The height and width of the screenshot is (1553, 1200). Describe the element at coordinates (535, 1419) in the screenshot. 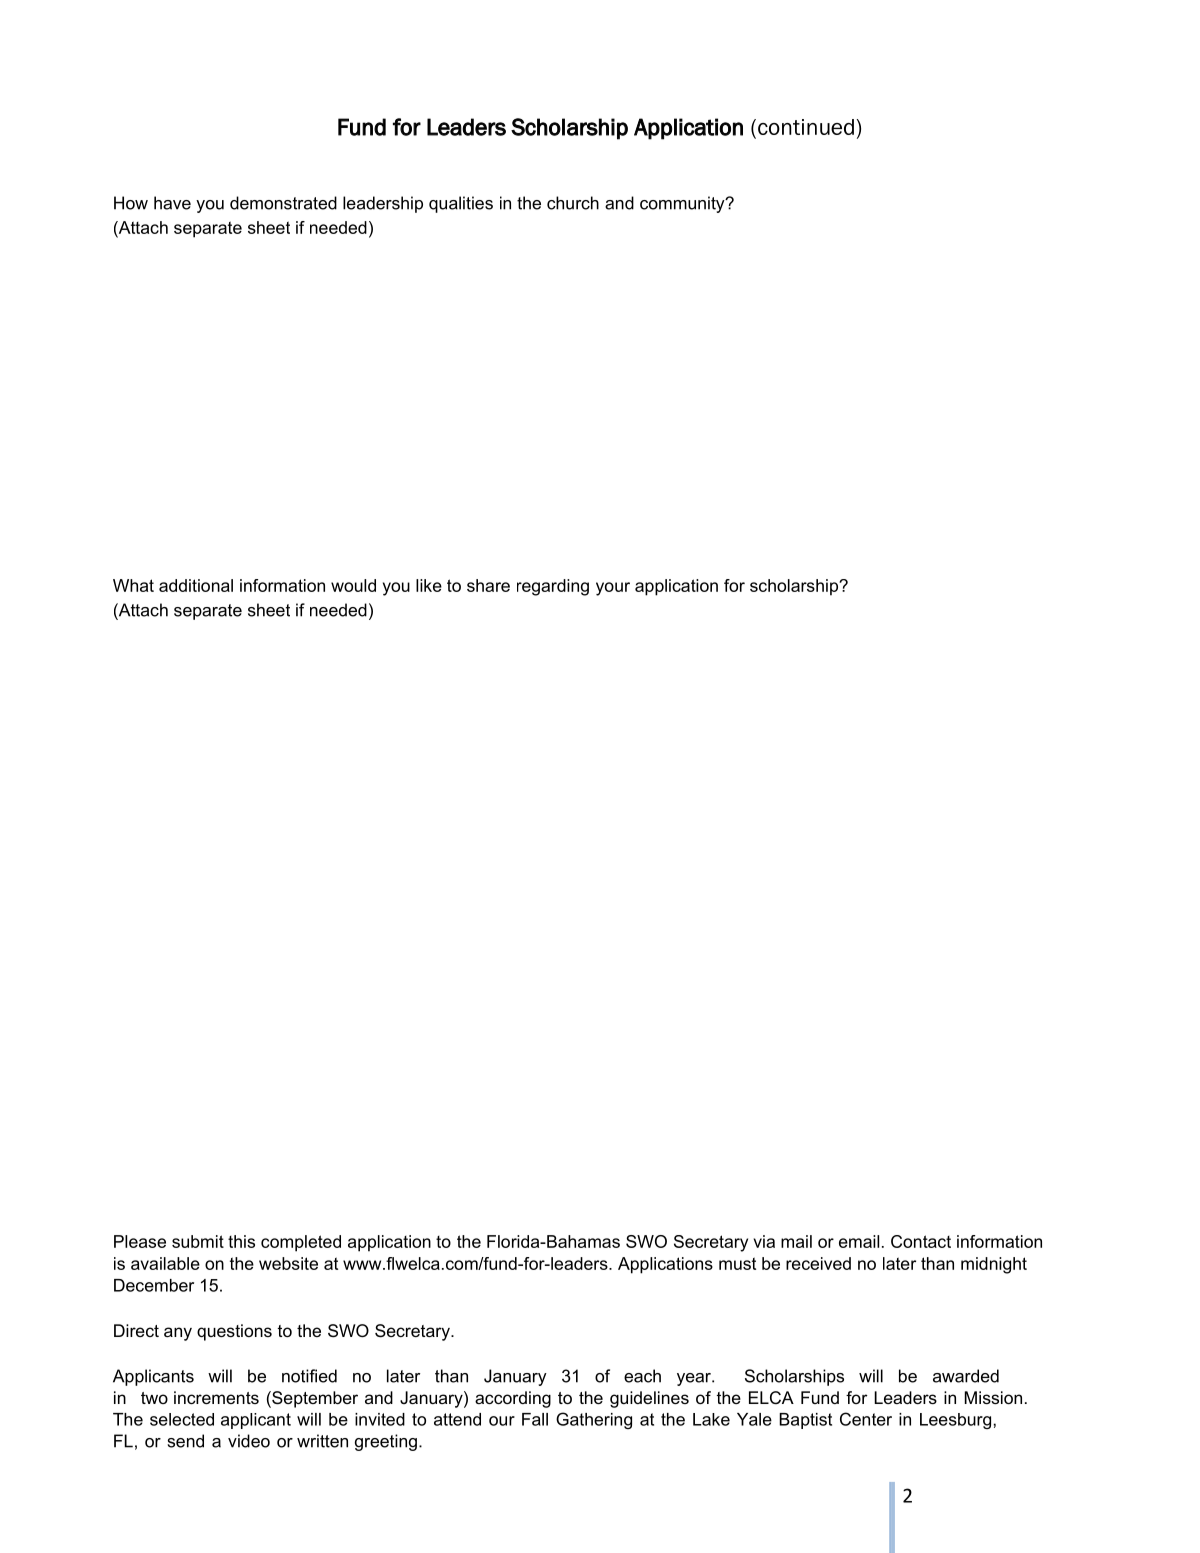

I see `Fall` at that location.
